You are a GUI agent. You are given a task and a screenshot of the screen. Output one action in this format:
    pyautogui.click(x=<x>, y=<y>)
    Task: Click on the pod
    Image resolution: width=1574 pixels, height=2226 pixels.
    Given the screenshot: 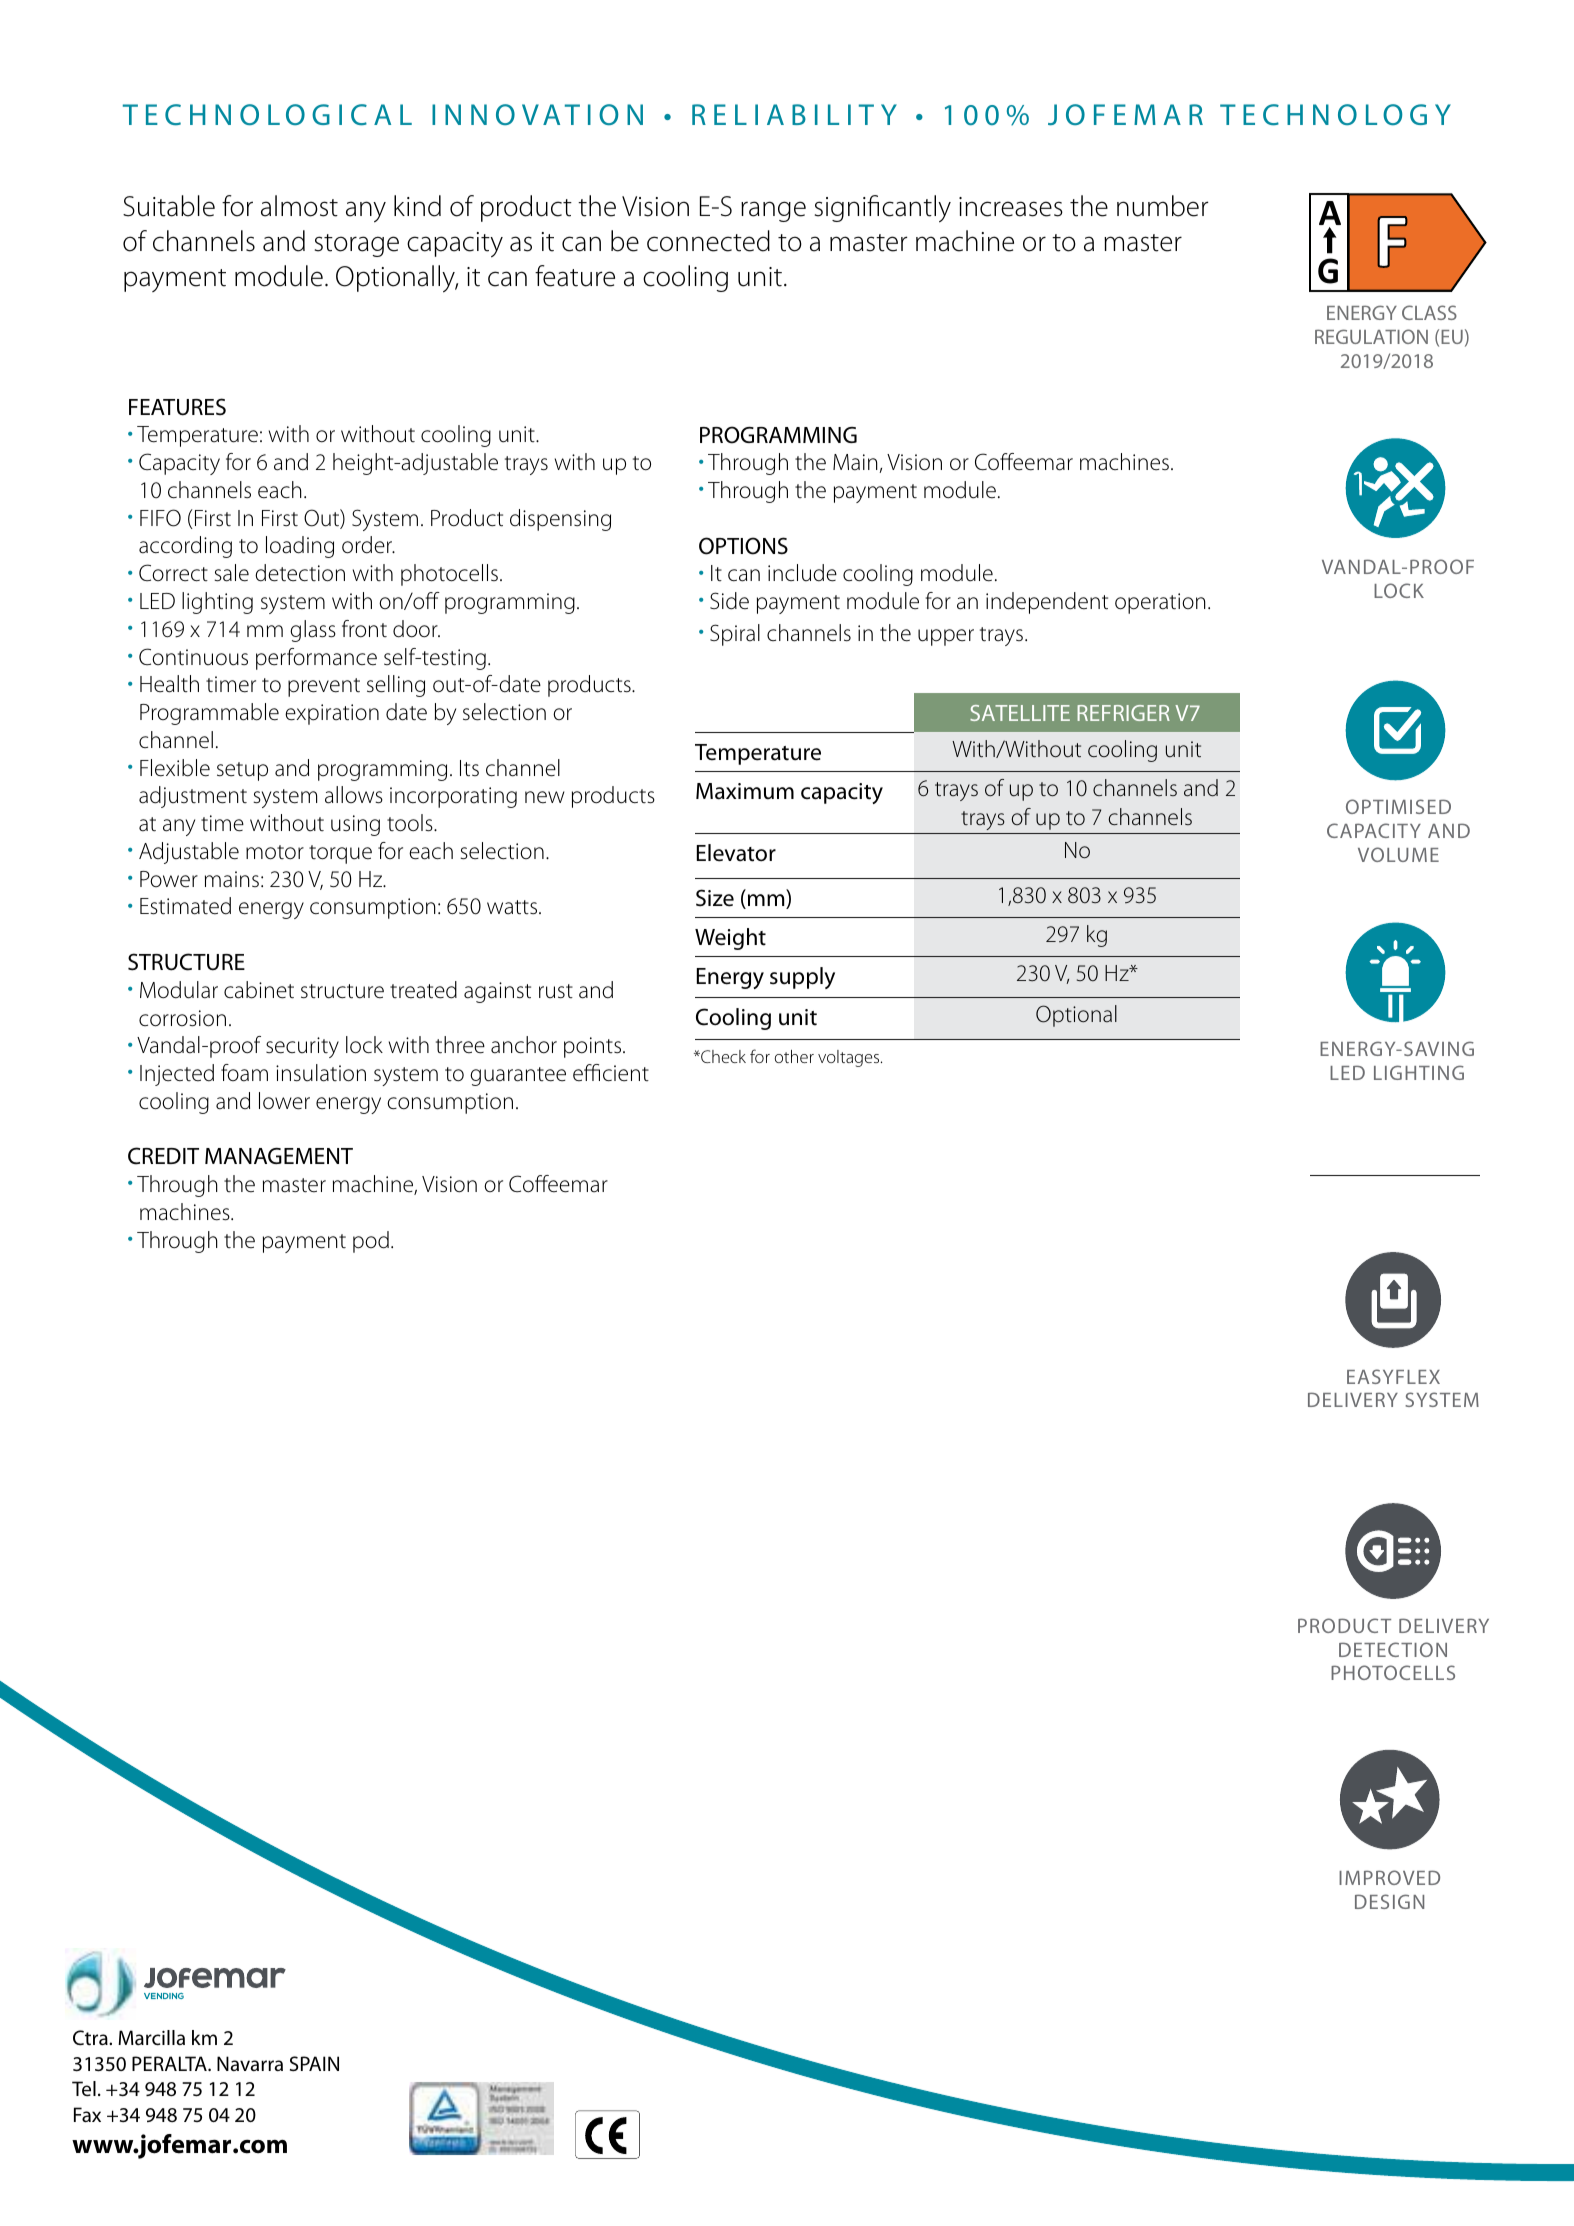 What is the action you would take?
    pyautogui.click(x=371, y=1242)
